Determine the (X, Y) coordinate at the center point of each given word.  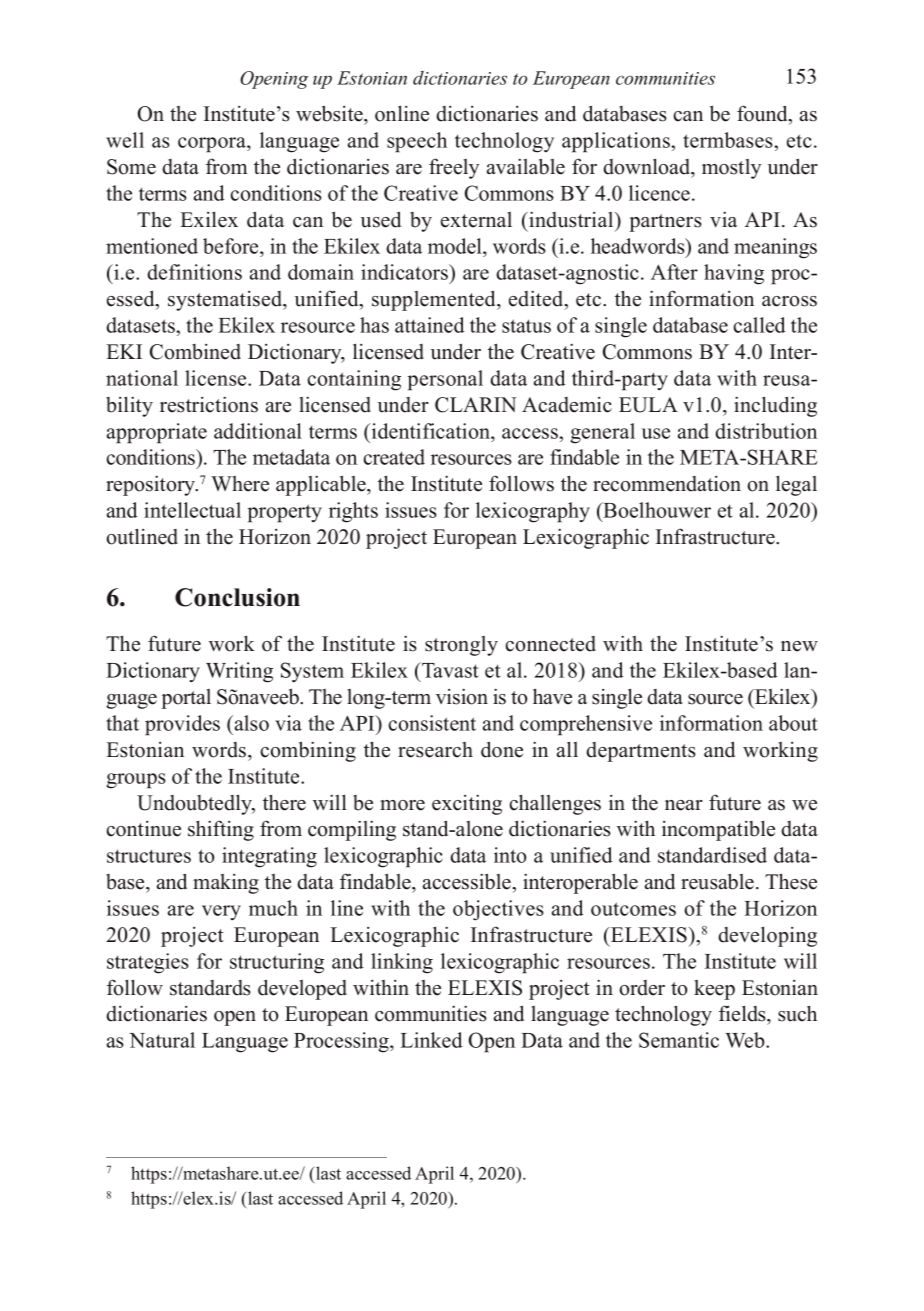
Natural (162, 1040)
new (799, 646)
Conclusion (237, 597)
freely (454, 168)
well (125, 140)
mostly (731, 169)
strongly (461, 646)
